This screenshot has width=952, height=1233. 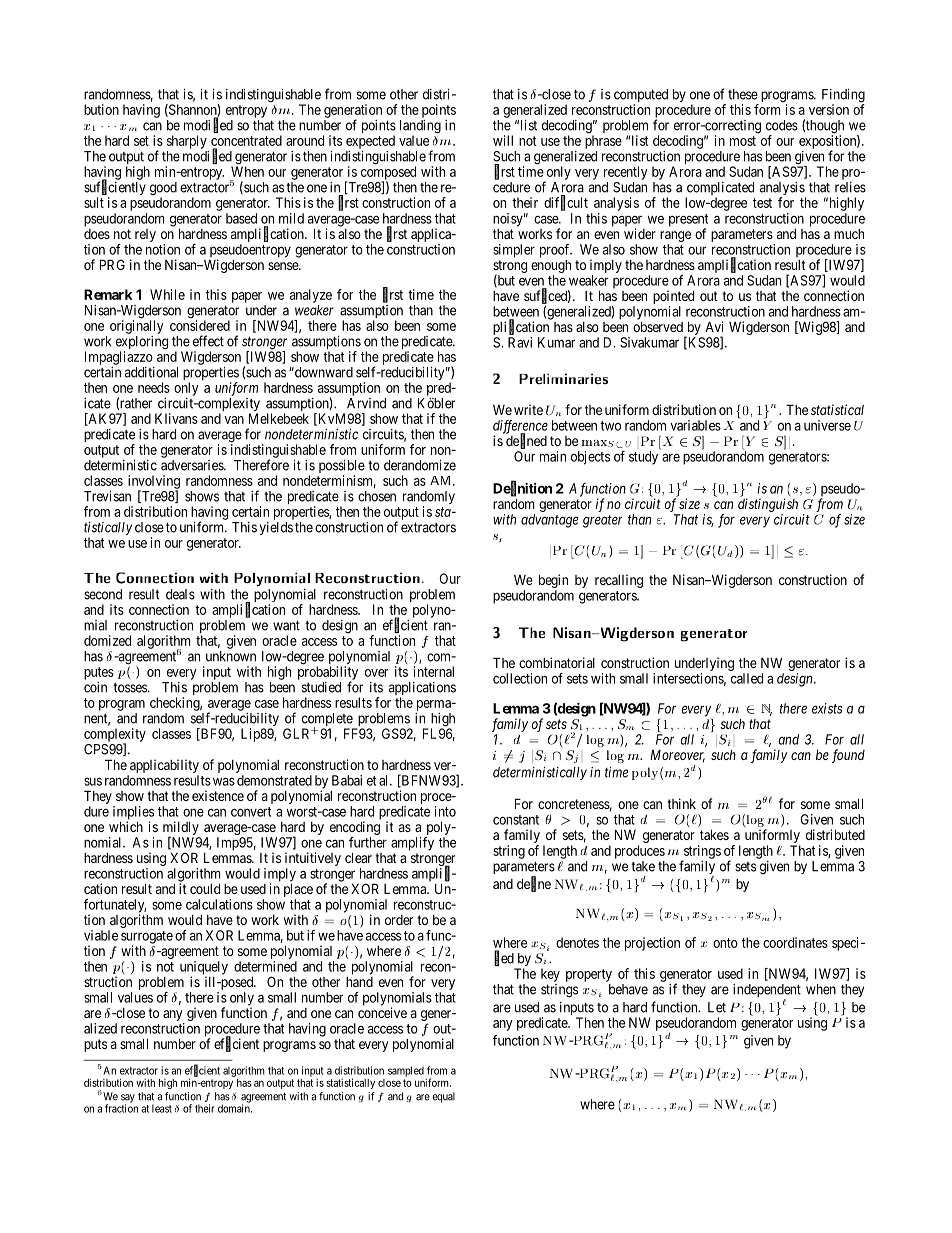 I want to click on equal, so click(x=443, y=1097).
